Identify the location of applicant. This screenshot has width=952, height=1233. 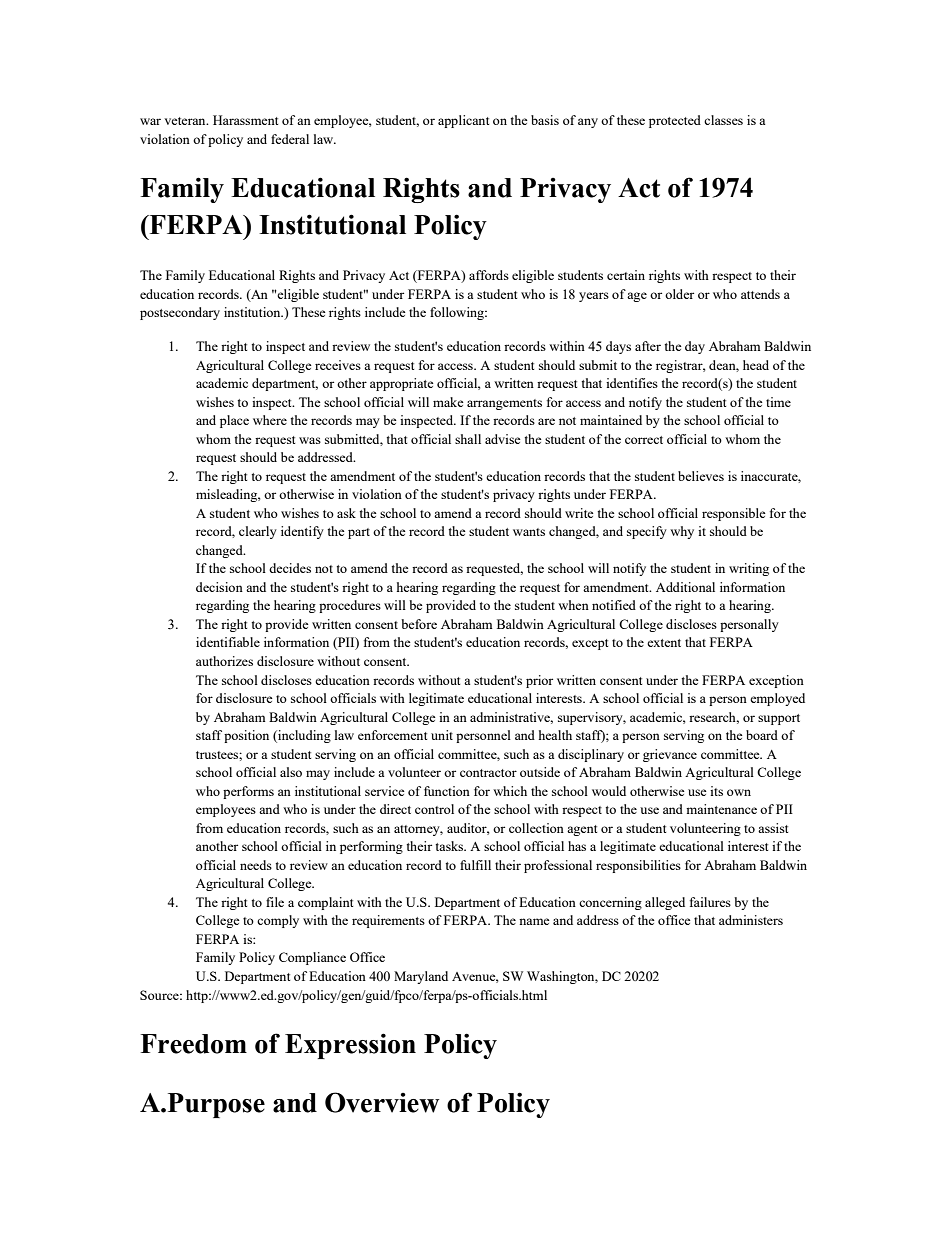
(463, 121).
